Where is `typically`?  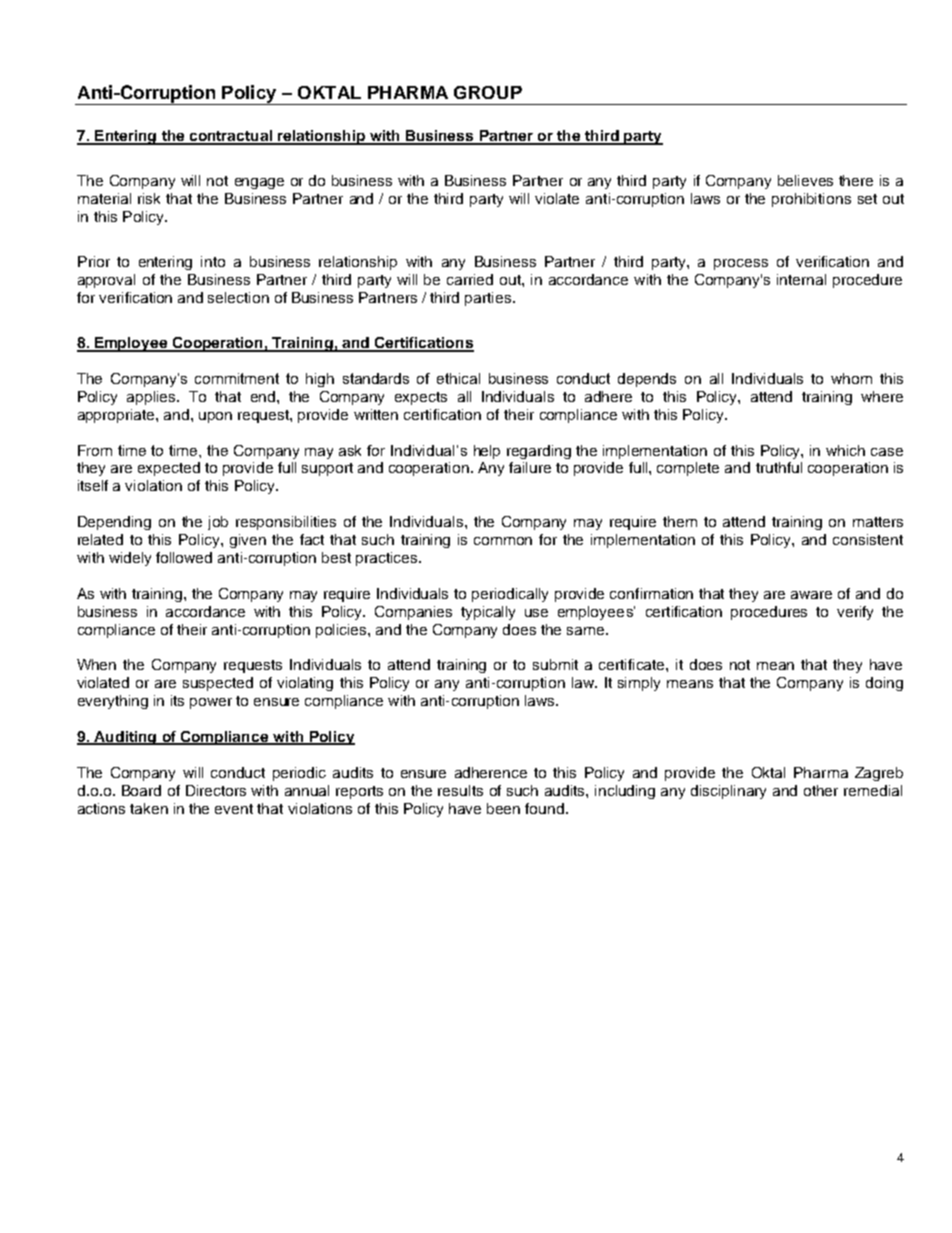 typically is located at coordinates (488, 613).
